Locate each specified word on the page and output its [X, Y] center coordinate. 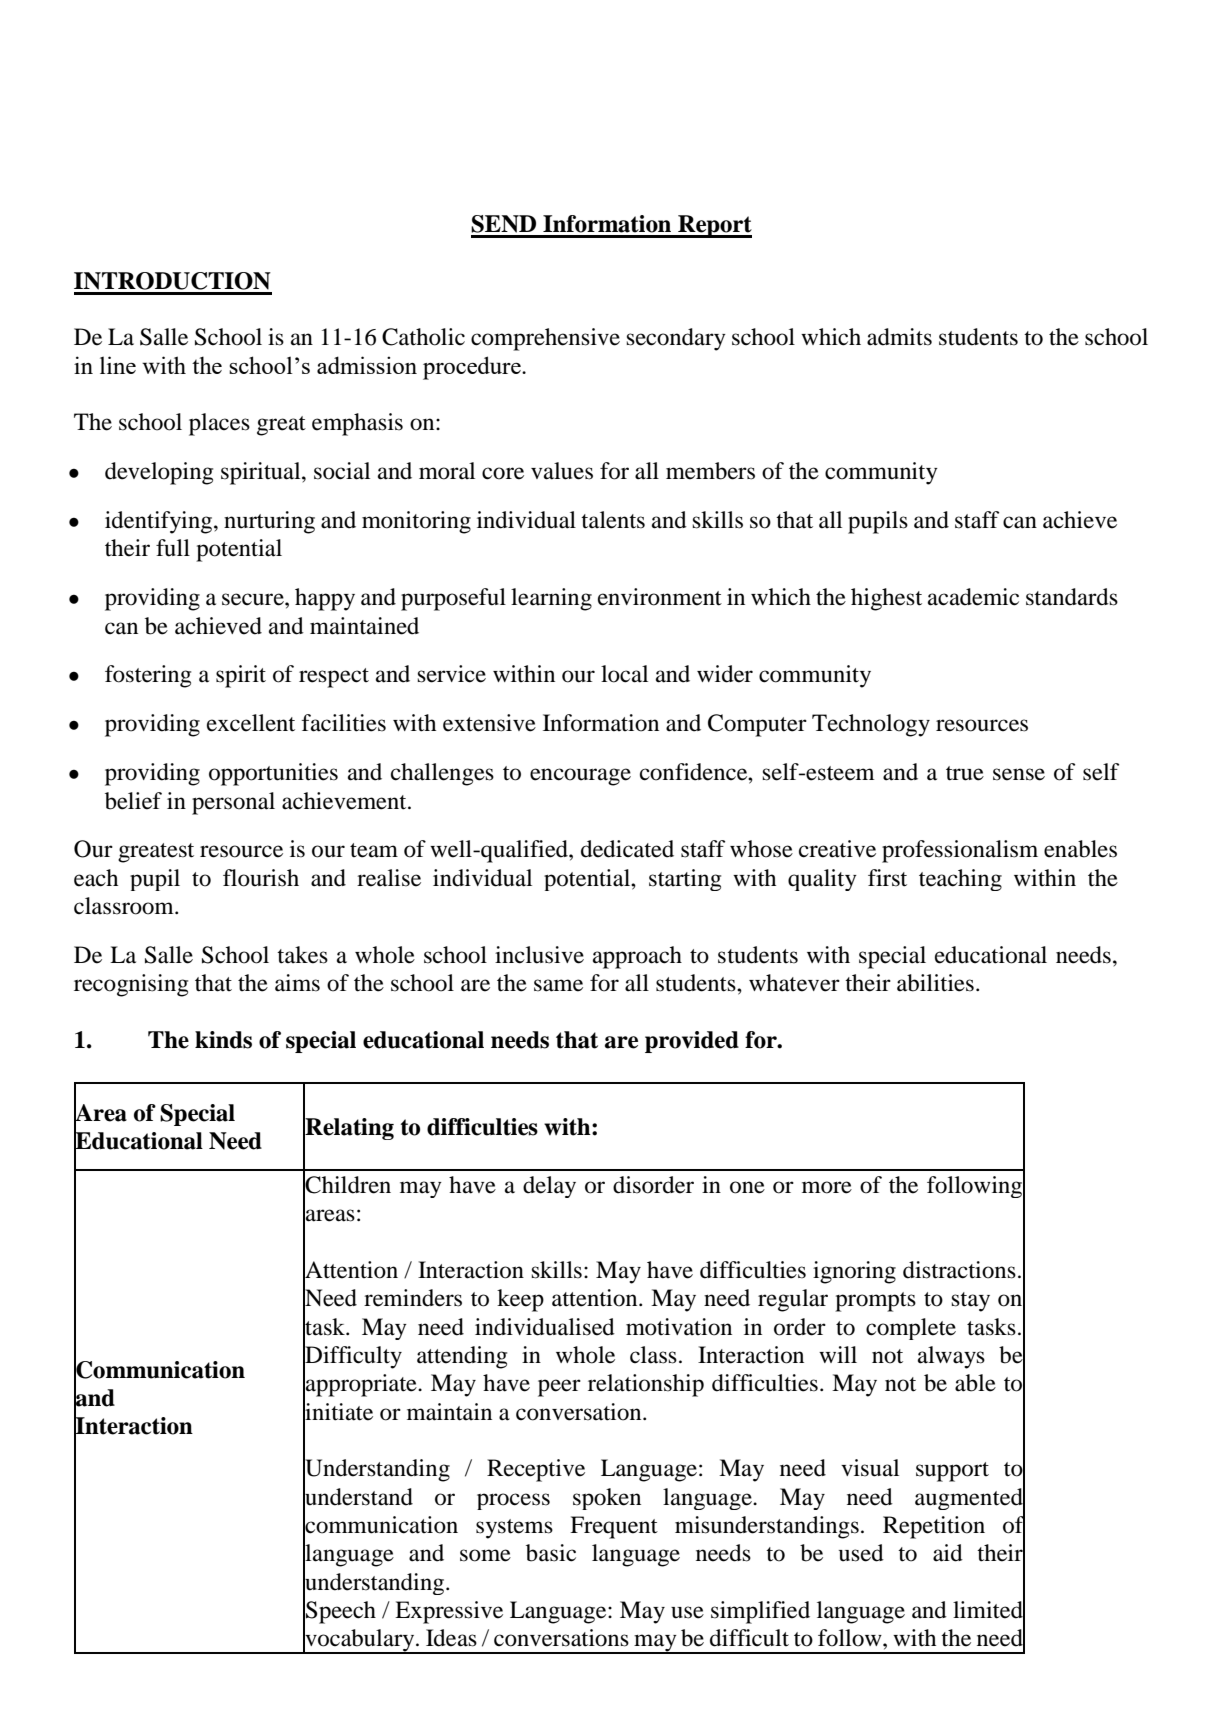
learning [551, 599]
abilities [935, 983]
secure [254, 599]
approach [637, 957]
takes [302, 955]
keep [520, 1300]
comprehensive [545, 339]
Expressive [449, 1612]
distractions [959, 1270]
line [118, 365]
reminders [413, 1298]
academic [973, 597]
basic [551, 1553]
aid [948, 1553]
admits [899, 337]
